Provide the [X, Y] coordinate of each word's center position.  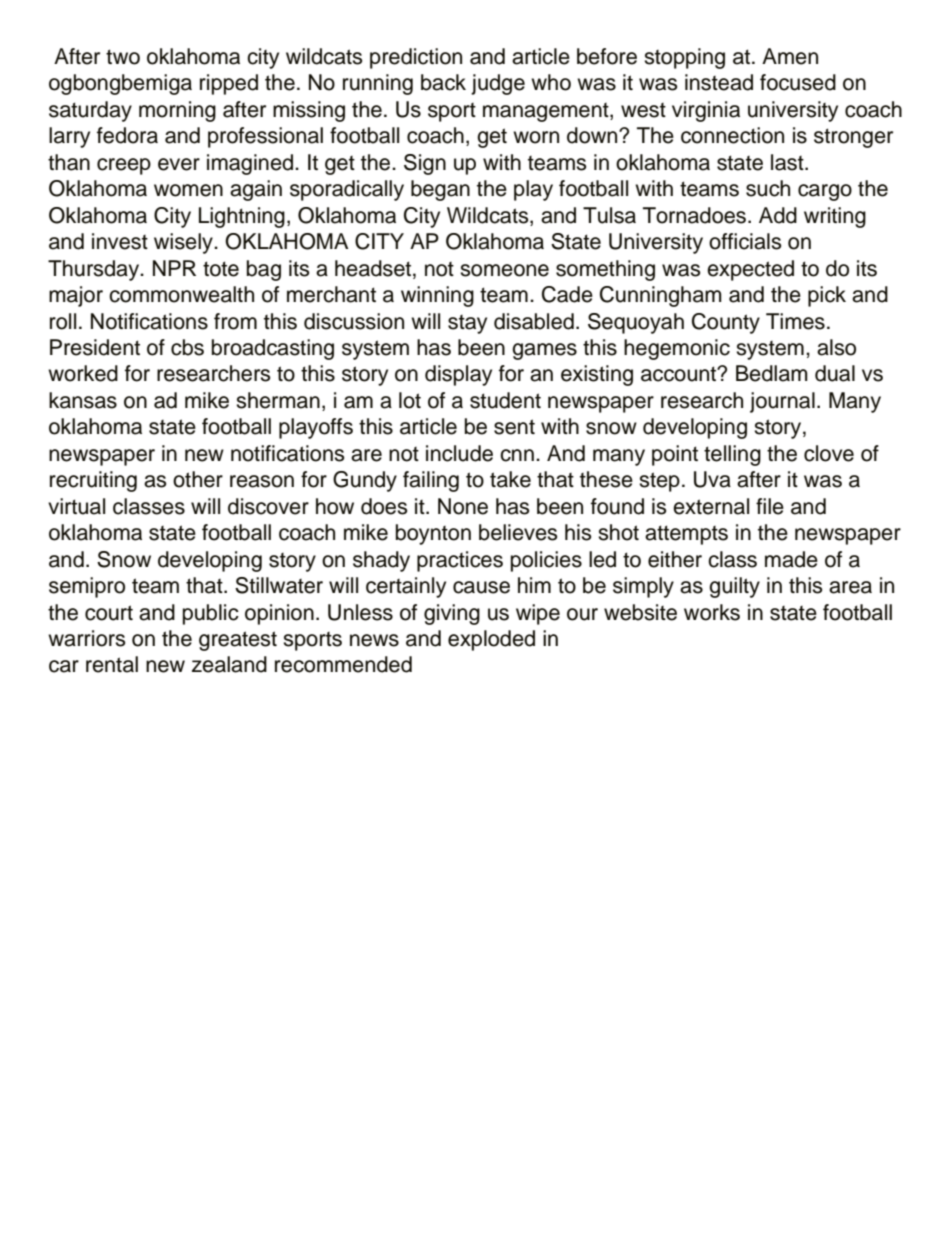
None [463, 506]
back [443, 82]
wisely [184, 243]
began [440, 190]
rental [112, 664]
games [544, 351]
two [123, 57]
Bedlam [772, 373]
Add [778, 215]
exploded [491, 640]
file [770, 506]
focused [798, 82]
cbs [187, 347]
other [198, 479]
